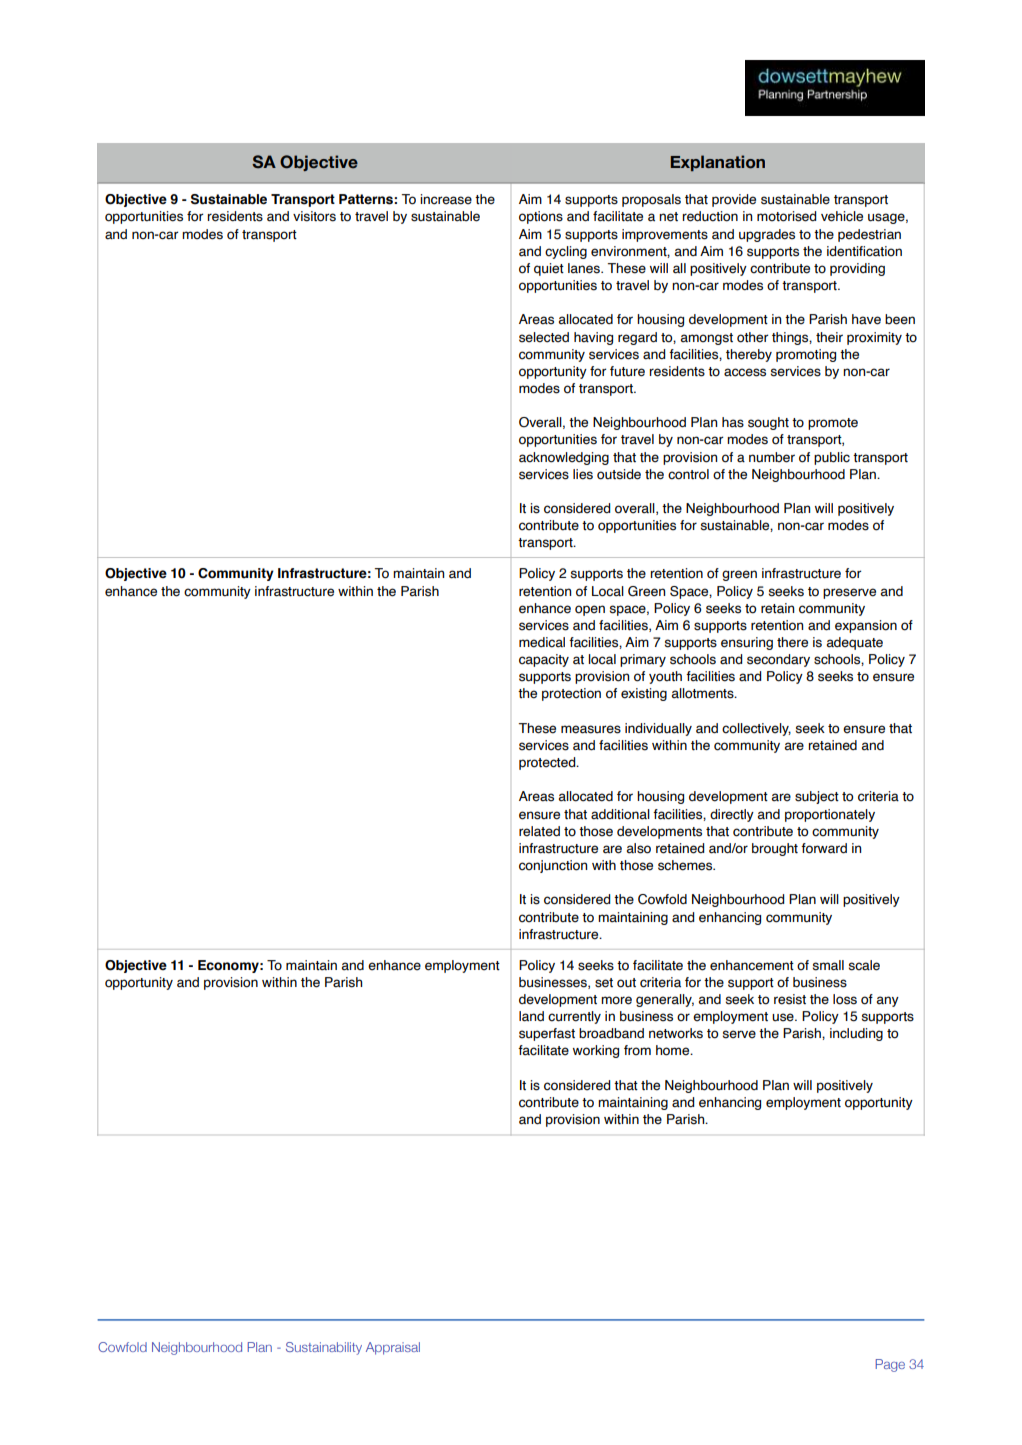 This screenshot has height=1445, width=1022. I want to click on working, so click(596, 1051).
